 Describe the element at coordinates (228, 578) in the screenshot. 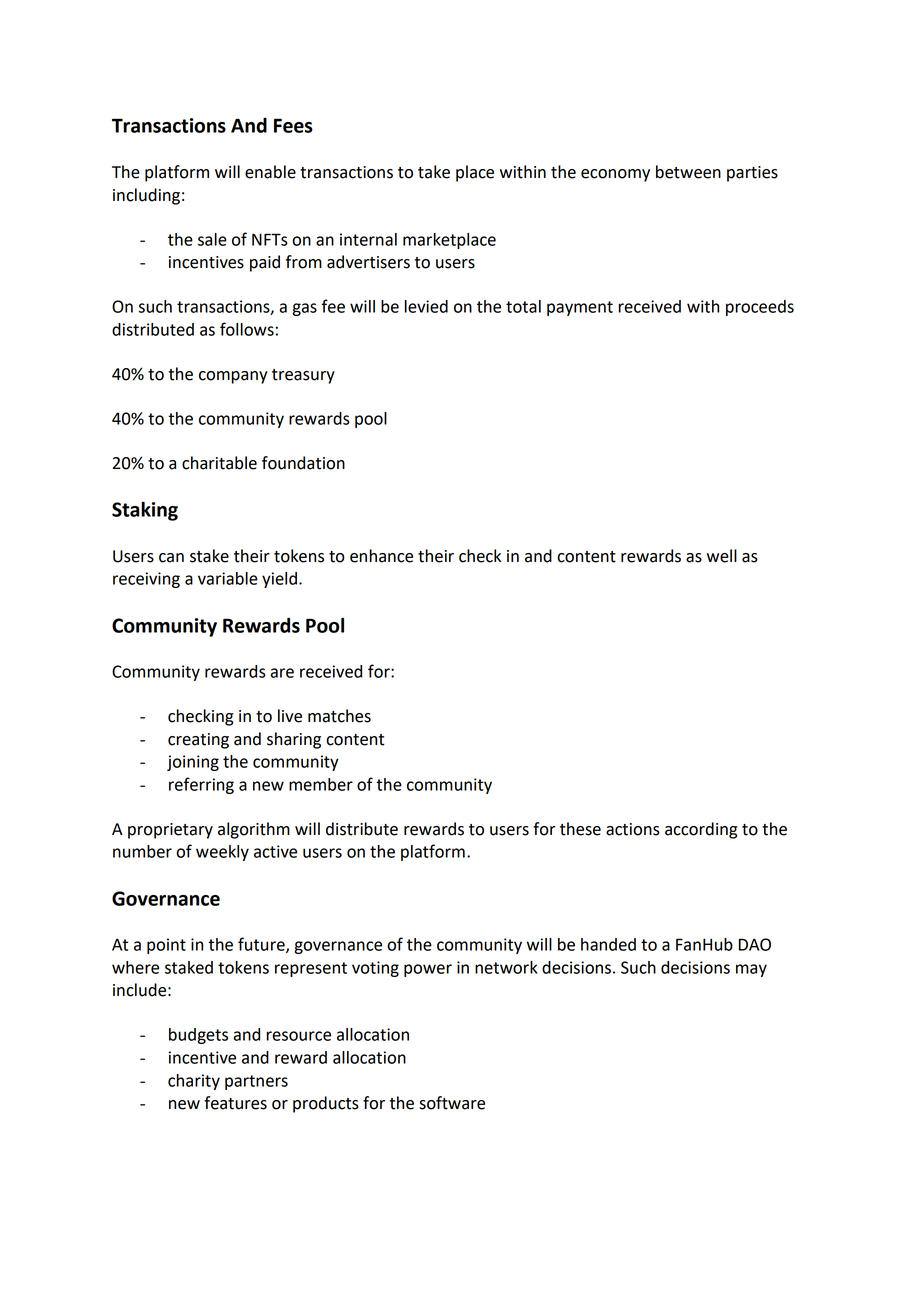

I see `variable` at that location.
